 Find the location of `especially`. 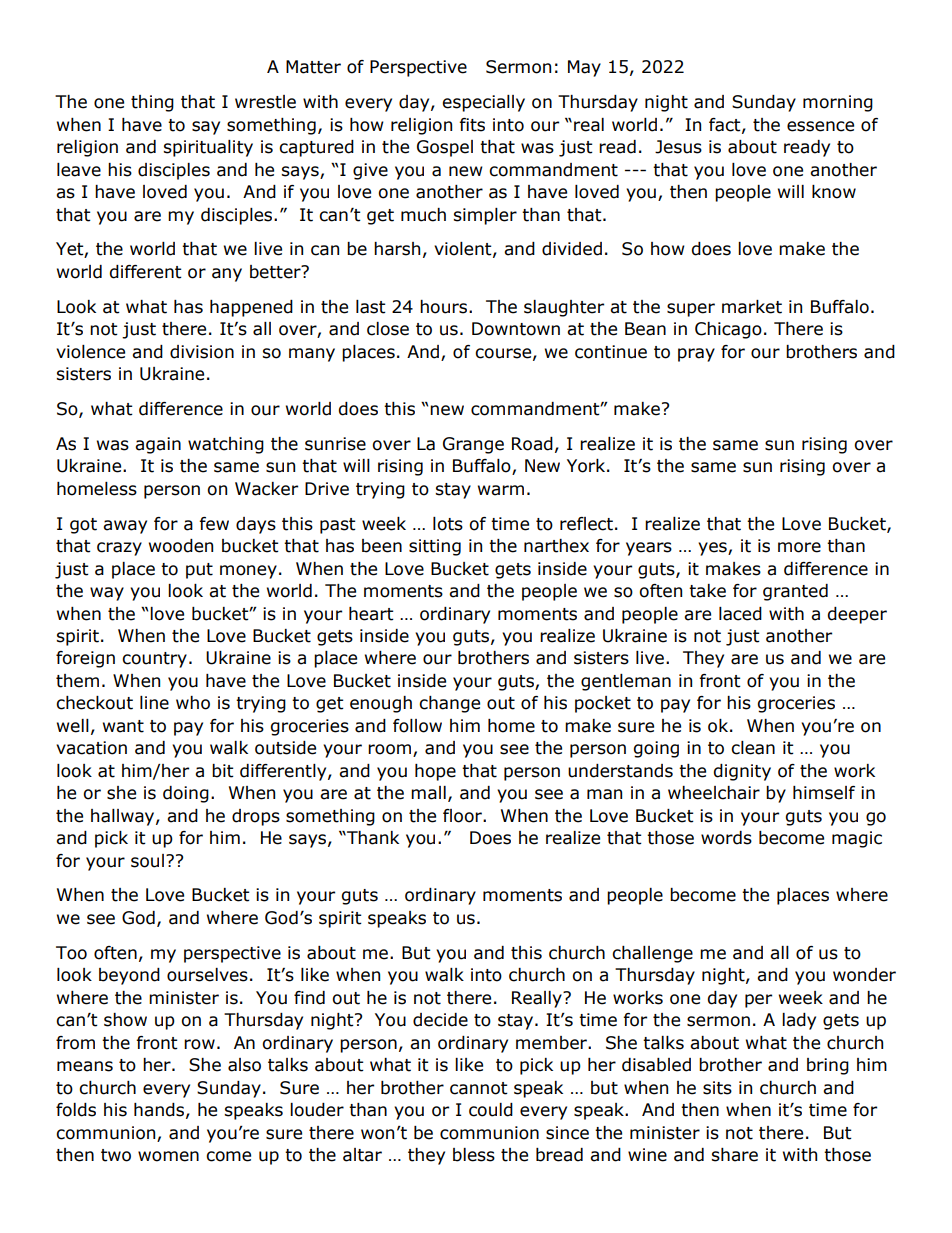

especially is located at coordinates (483, 103).
